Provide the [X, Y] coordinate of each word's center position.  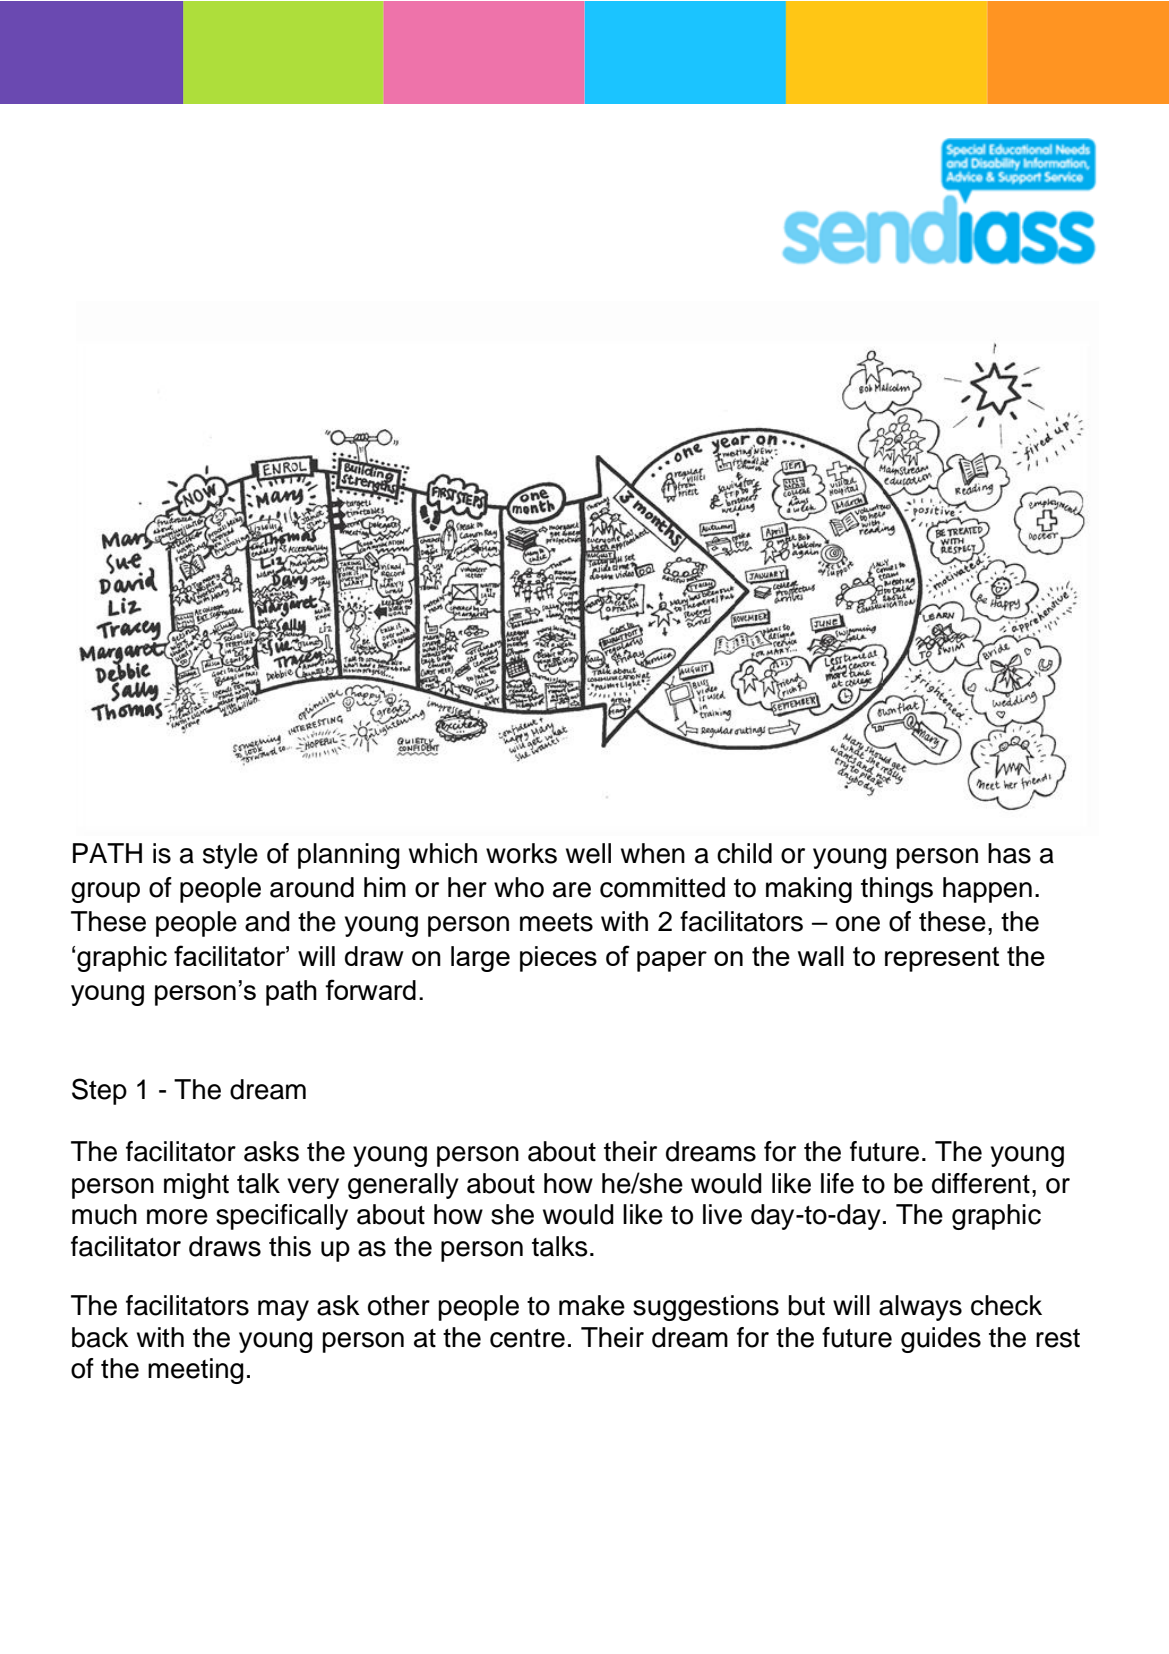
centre [527, 1338]
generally [403, 1186]
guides [941, 1340]
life [837, 1183]
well [588, 853]
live [722, 1214]
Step [99, 1091]
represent [942, 959]
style [230, 856]
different [981, 1183]
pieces [558, 959]
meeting [196, 1371]
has [1009, 853]
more [177, 1217]
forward [370, 989]
